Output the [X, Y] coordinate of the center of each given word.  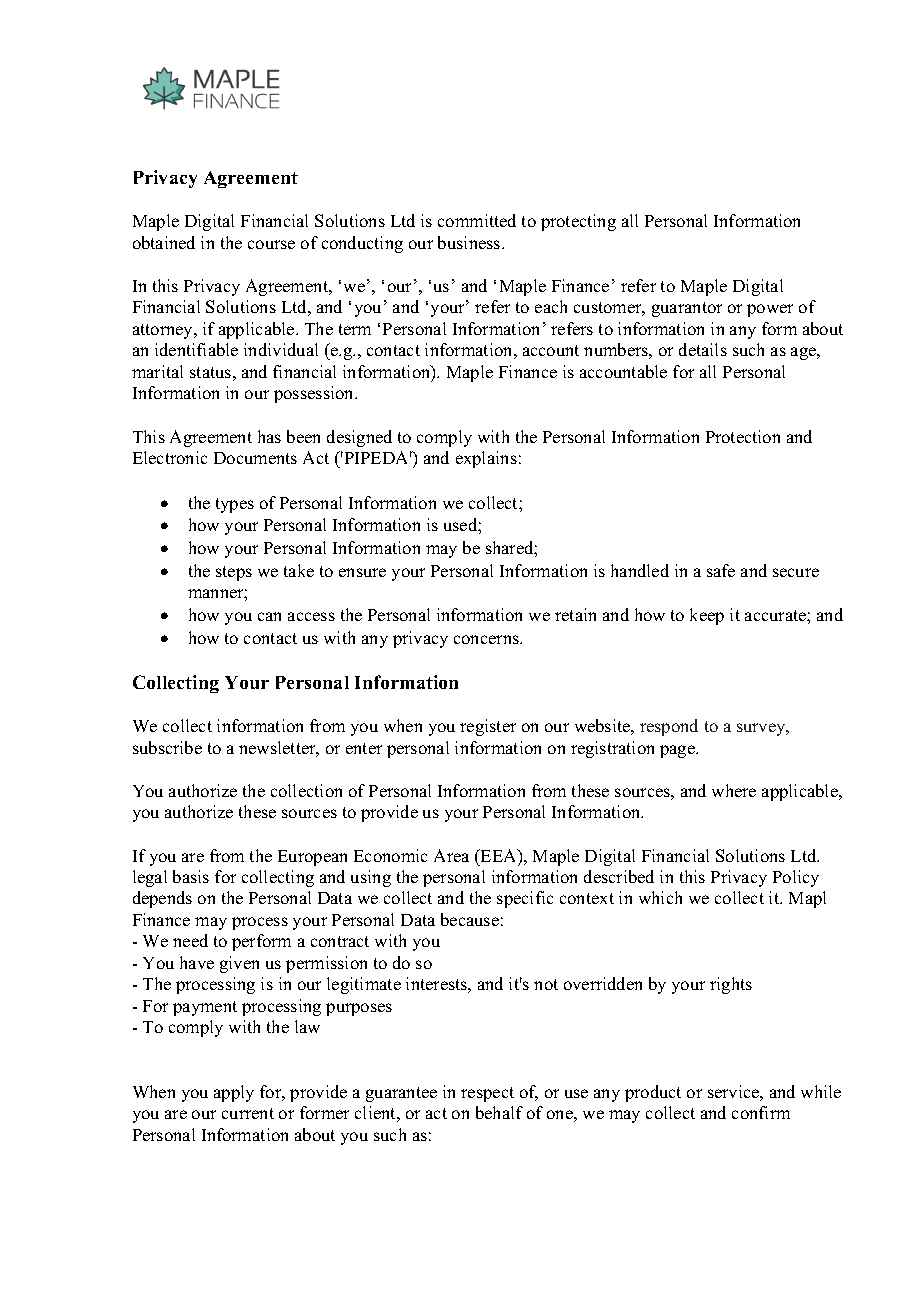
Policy [796, 878]
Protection [743, 436]
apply [234, 1093]
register [488, 727]
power [770, 310]
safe [721, 570]
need [190, 940]
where [734, 790]
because [470, 919]
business [470, 242]
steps [234, 573]
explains [486, 459]
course [271, 244]
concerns [487, 639]
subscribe [167, 747]
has [269, 436]
